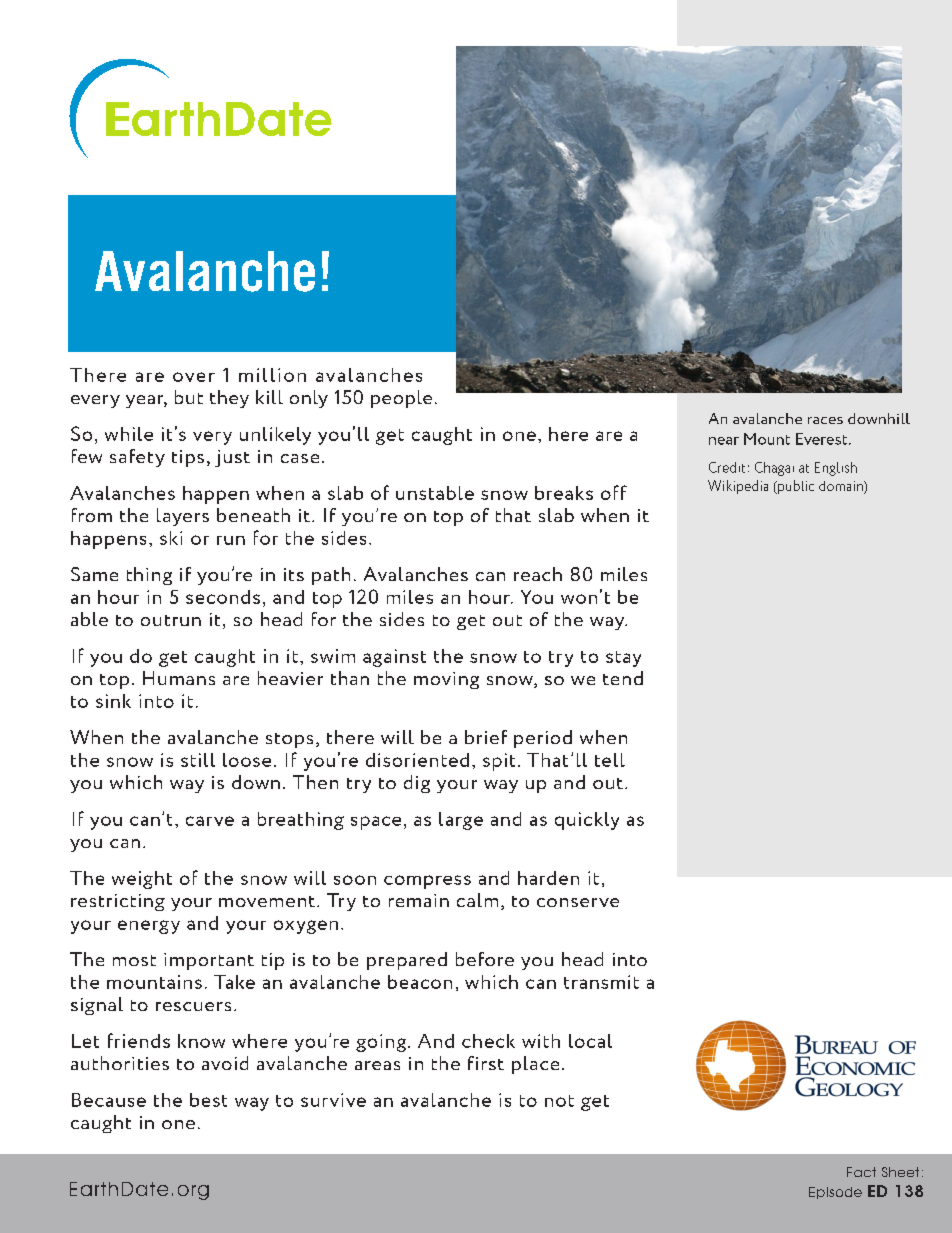 The image size is (952, 1233). Describe the element at coordinates (179, 678) in the screenshot. I see `Humans` at that location.
